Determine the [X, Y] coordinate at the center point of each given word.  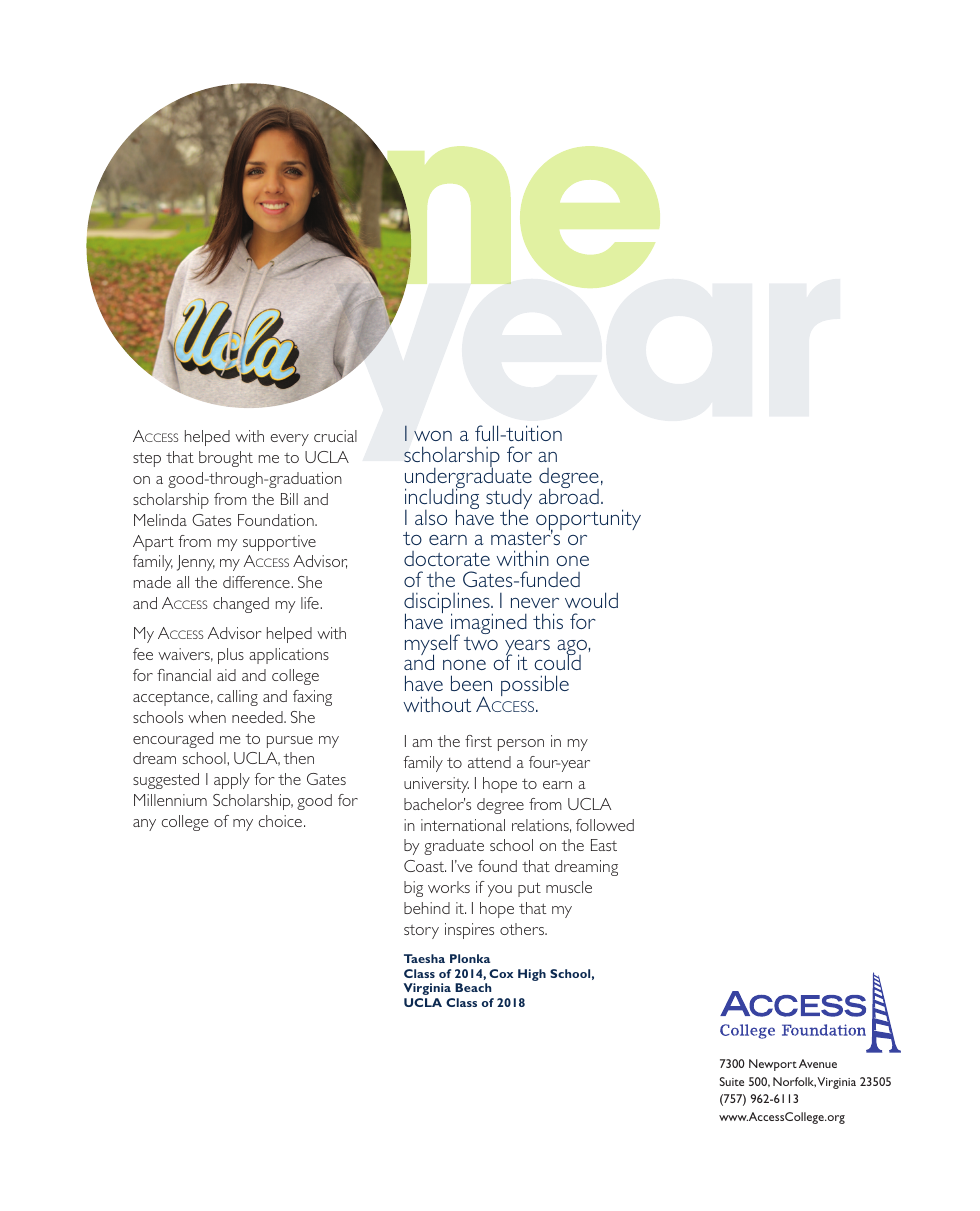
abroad [569, 495]
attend [489, 762]
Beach [473, 987]
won [433, 436]
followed [605, 825]
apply [232, 781]
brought [226, 459]
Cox [501, 973]
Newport [773, 1065]
